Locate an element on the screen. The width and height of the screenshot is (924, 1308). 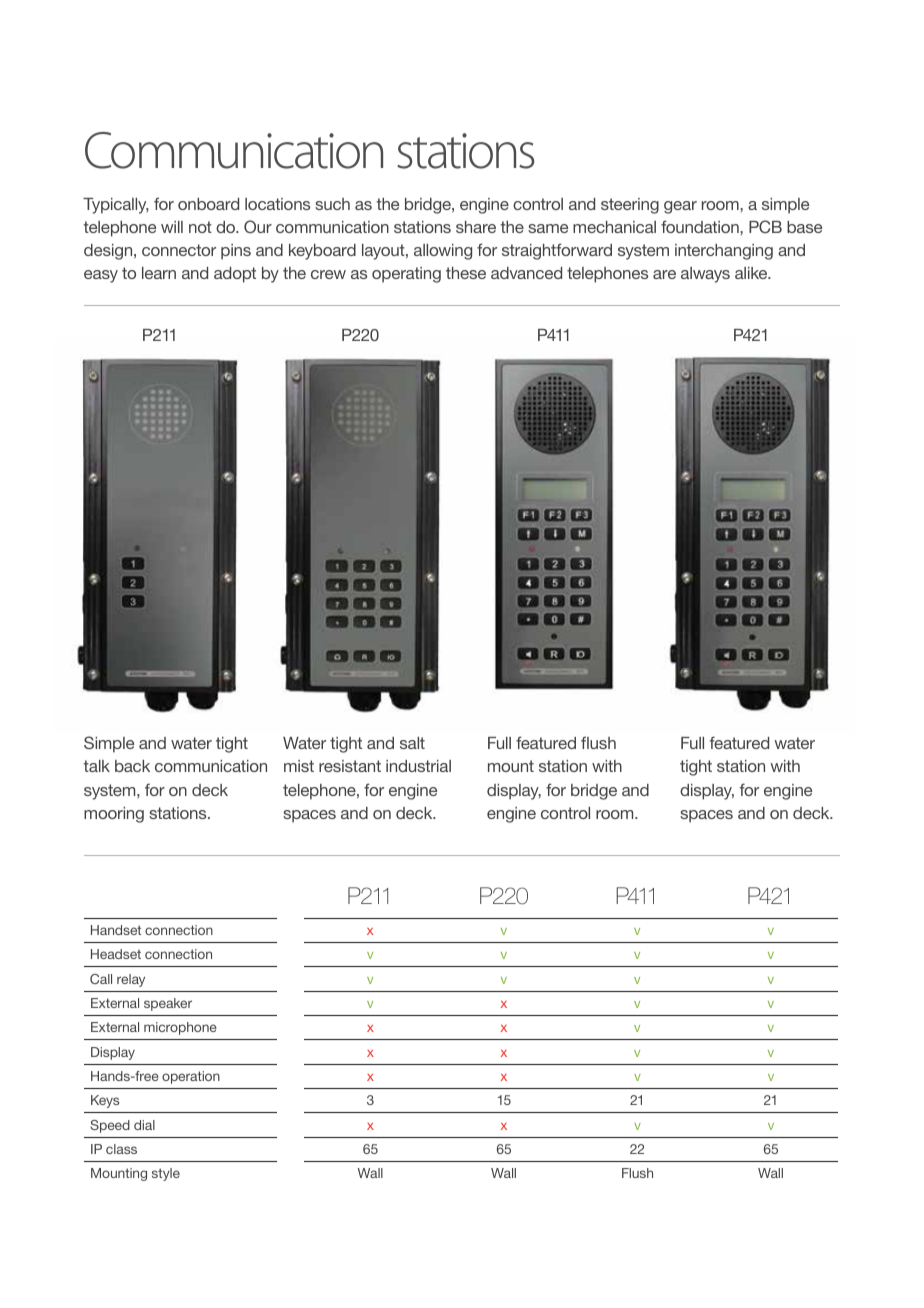
will is located at coordinates (172, 227).
